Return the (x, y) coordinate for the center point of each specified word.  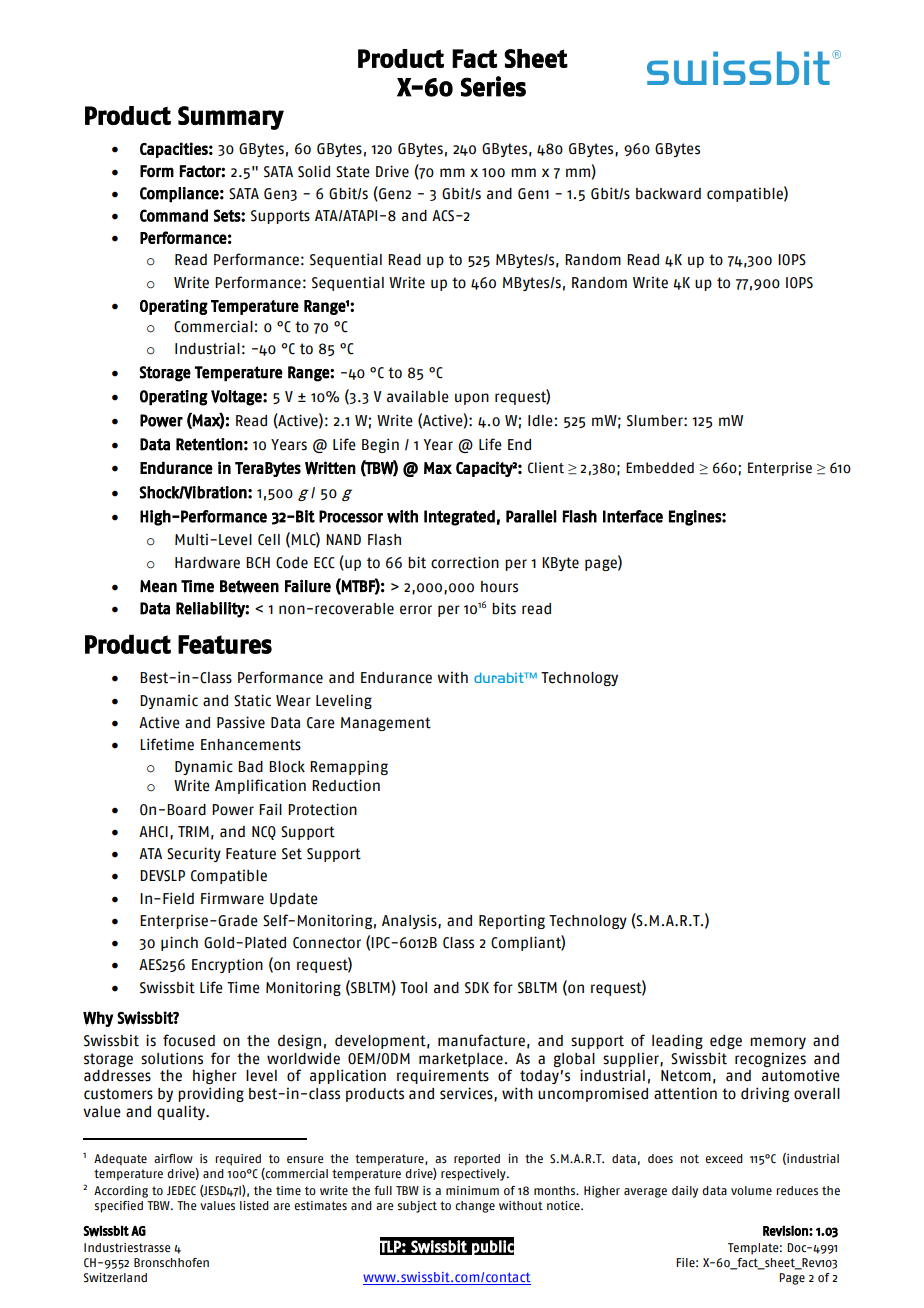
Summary (231, 118)
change (475, 1207)
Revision (786, 1230)
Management (386, 724)
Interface (633, 516)
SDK (477, 988)
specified (119, 1207)
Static (252, 700)
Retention (209, 444)
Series (493, 86)
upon (472, 399)
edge (726, 1042)
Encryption (227, 965)
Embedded (660, 468)
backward (668, 194)
